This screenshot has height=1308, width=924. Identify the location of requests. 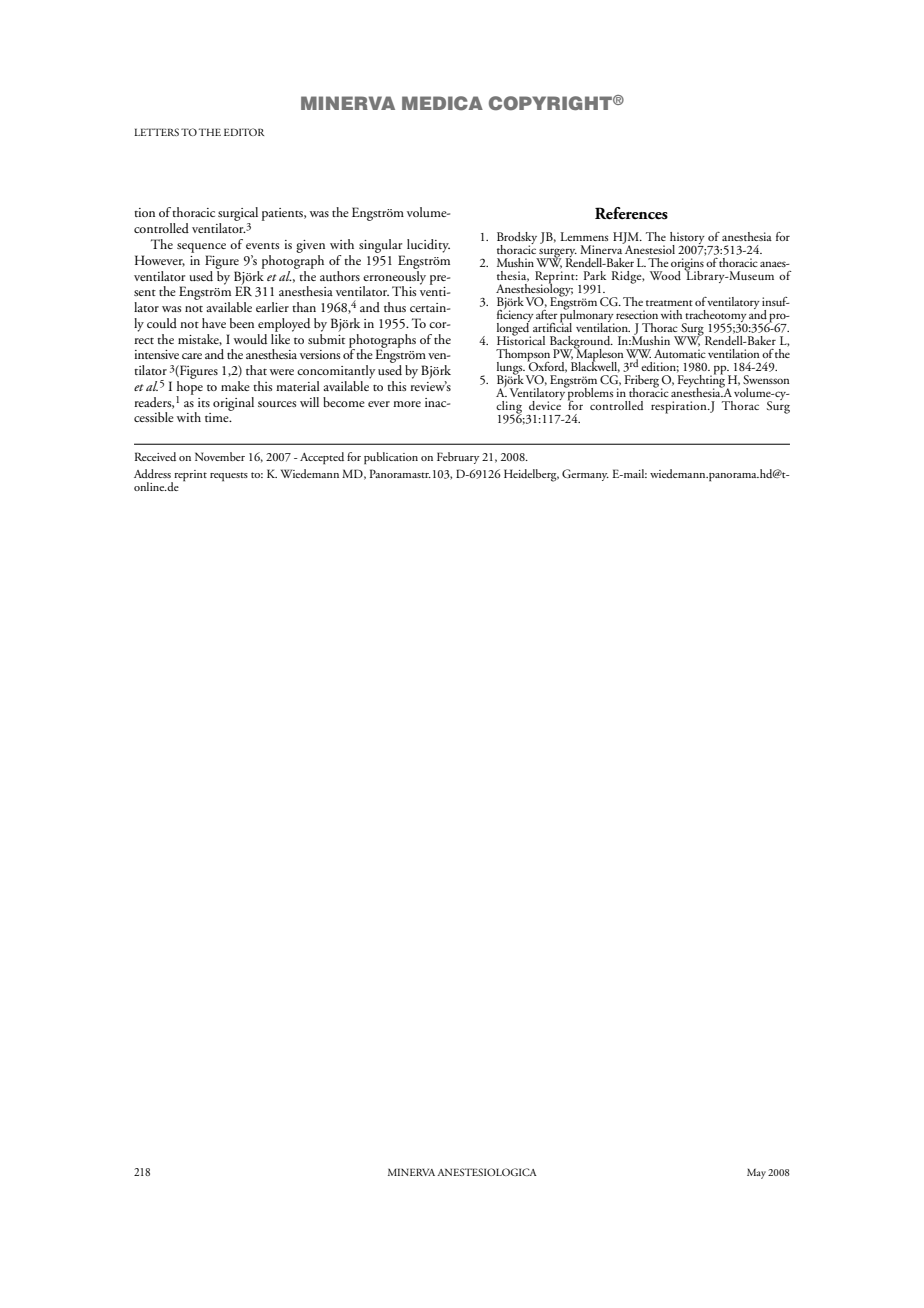
(229, 477).
